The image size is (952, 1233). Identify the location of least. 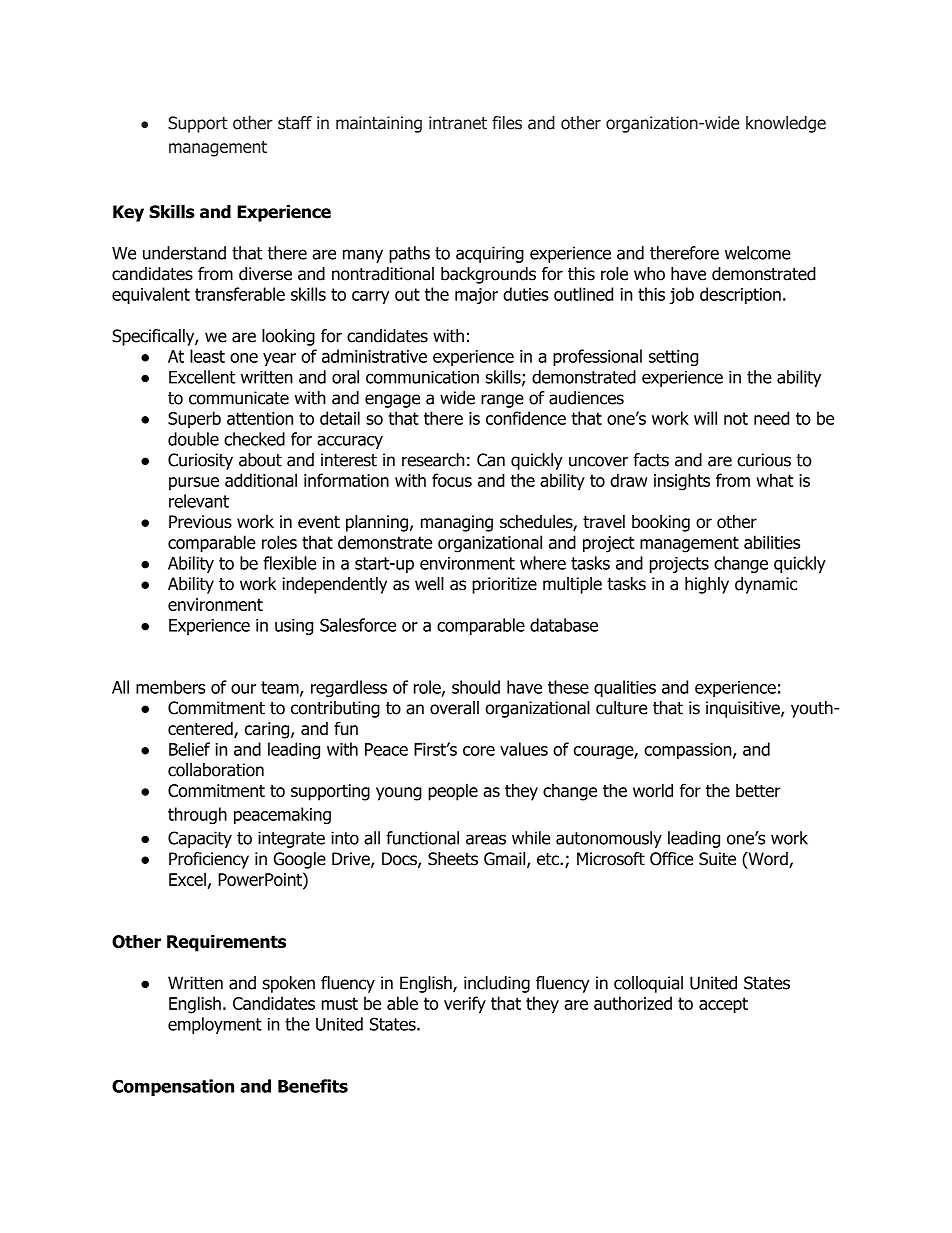
(207, 356).
